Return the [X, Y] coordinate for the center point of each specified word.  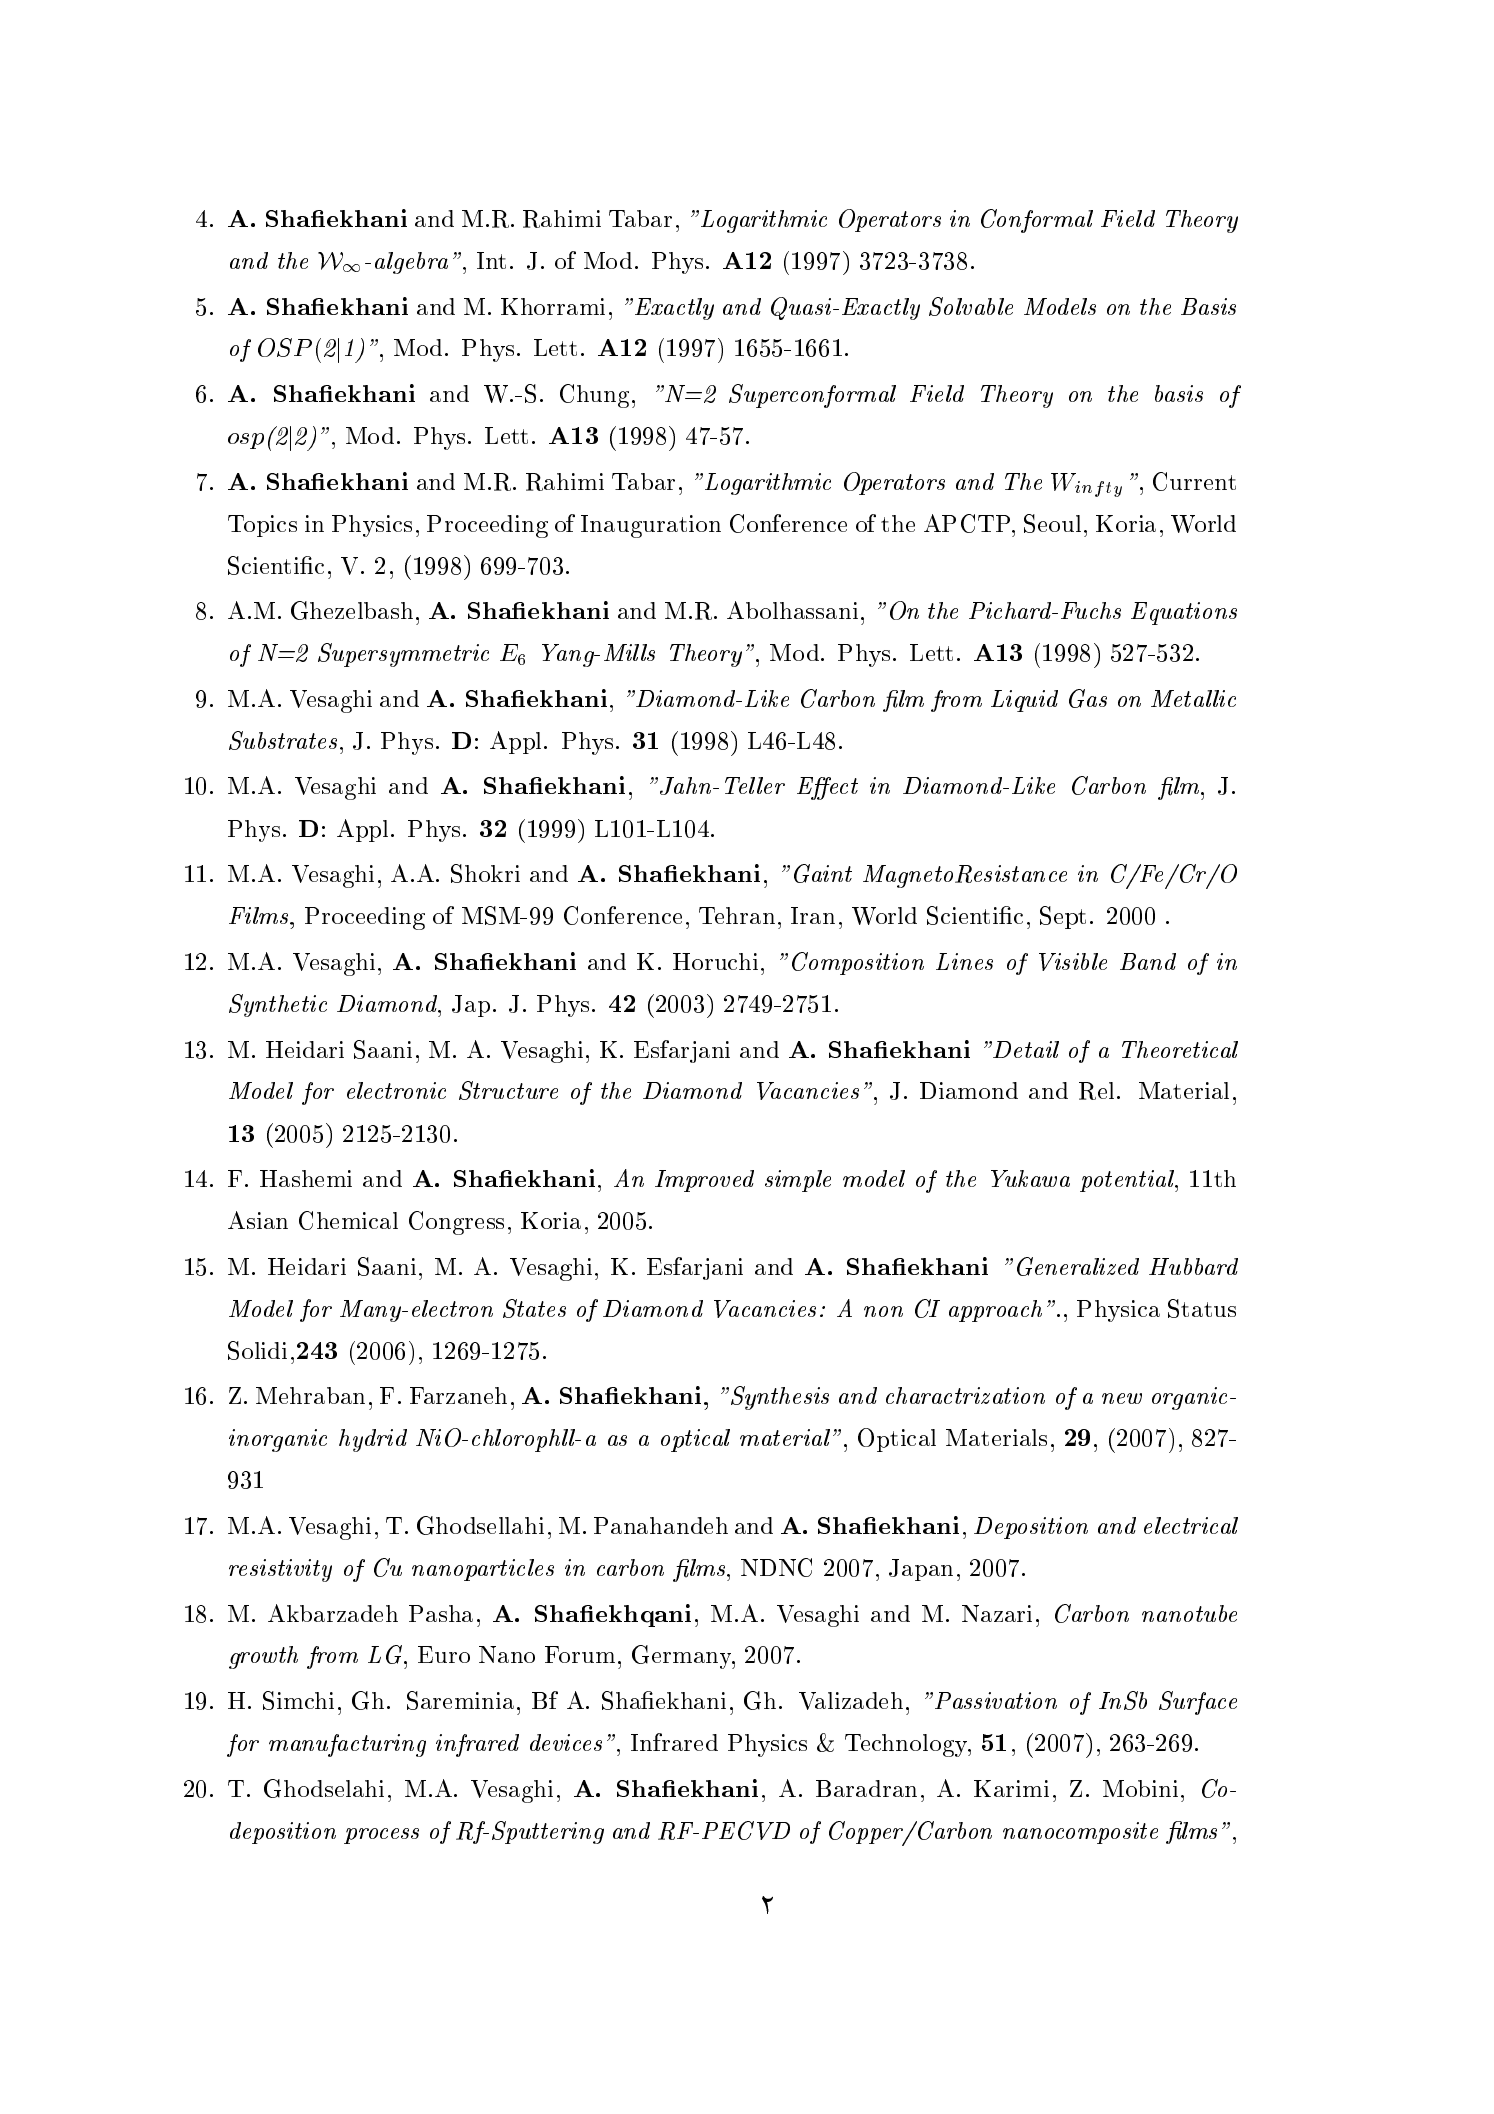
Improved [704, 1181]
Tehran [737, 915]
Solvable [971, 306]
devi [550, 1742]
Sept [1063, 917]
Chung [594, 396]
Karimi [1011, 1788]
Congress [456, 1223]
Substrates [283, 740]
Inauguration [651, 526]
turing [394, 1745]
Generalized [1078, 1266]
